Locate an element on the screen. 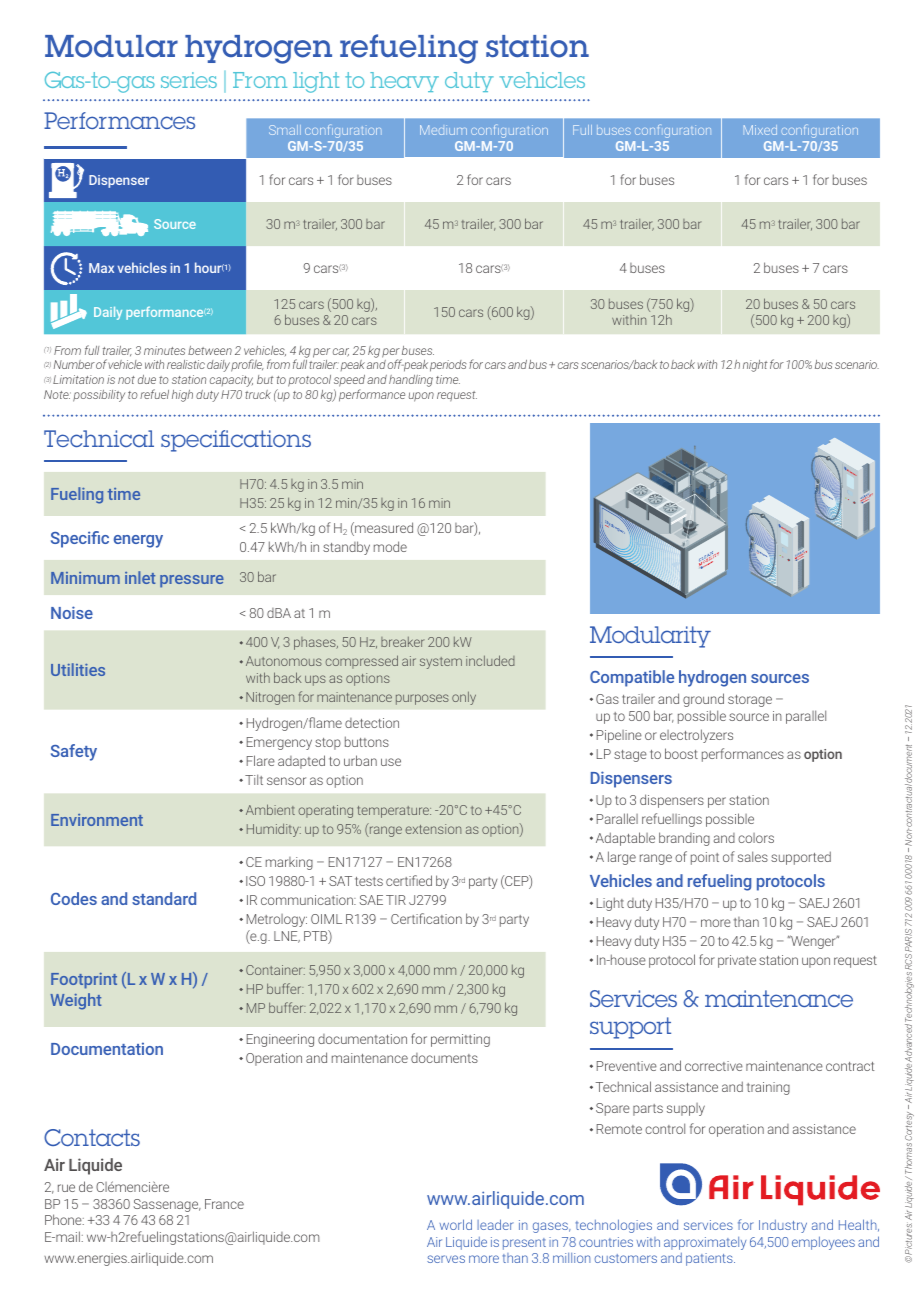 Image resolution: width=924 pixels, height=1308 pixels. series is located at coordinates (189, 80).
